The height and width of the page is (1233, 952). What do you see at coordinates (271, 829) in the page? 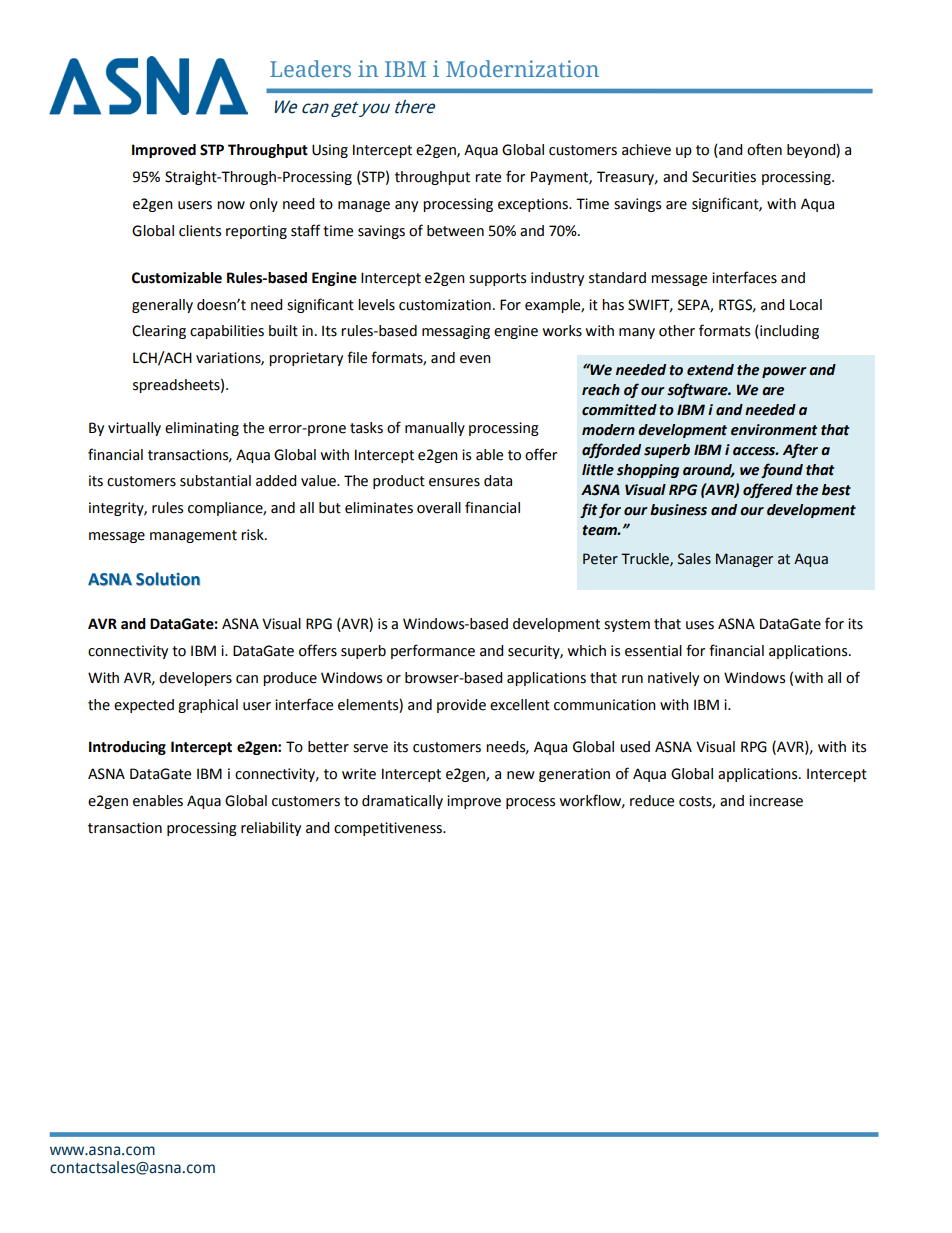
I see `reliability` at bounding box center [271, 829].
